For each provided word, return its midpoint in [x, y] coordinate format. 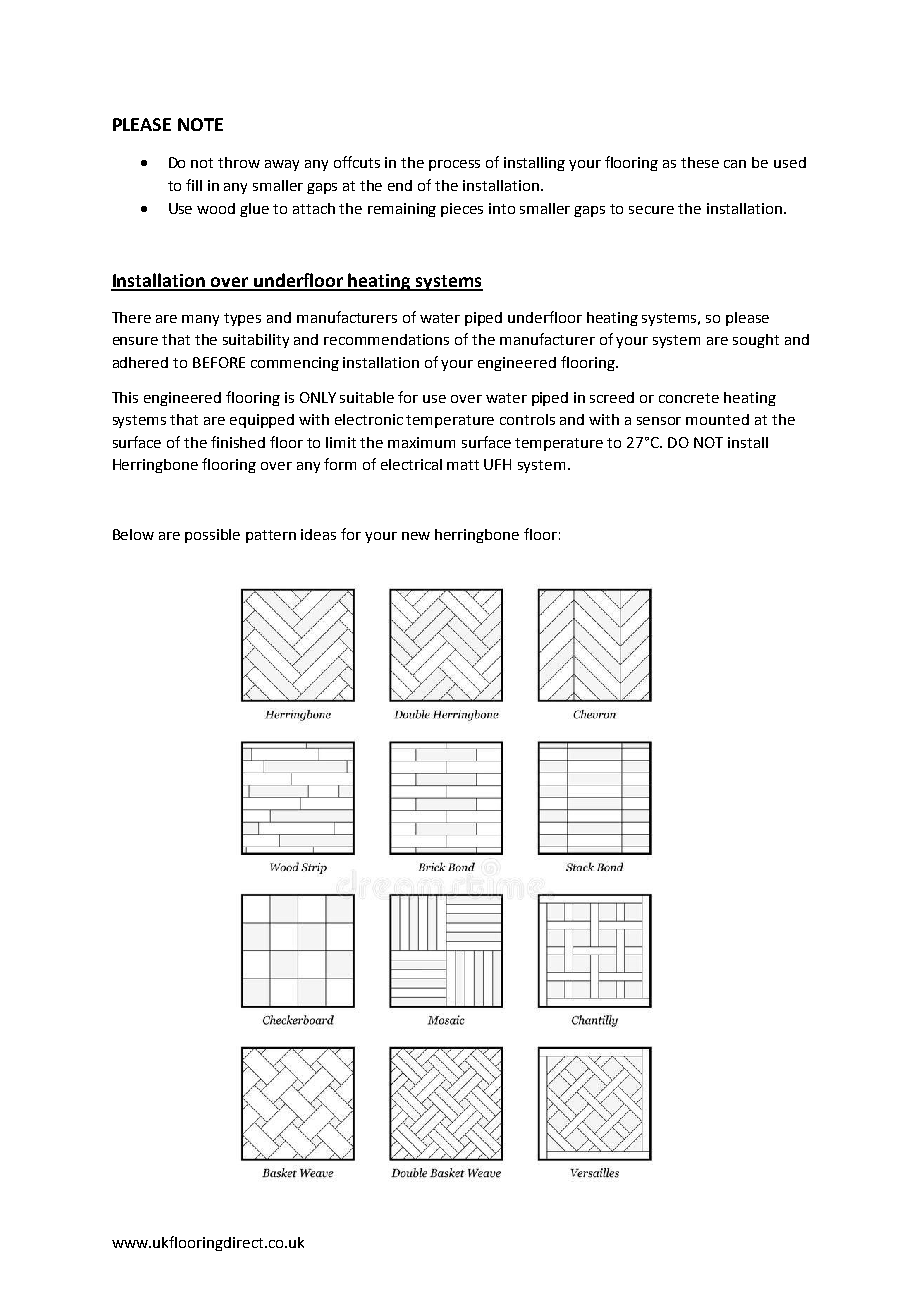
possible [212, 536]
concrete [689, 398]
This [125, 397]
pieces [462, 210]
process [454, 165]
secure [651, 210]
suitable [367, 397]
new [416, 536]
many [200, 320]
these [700, 162]
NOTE [200, 124]
